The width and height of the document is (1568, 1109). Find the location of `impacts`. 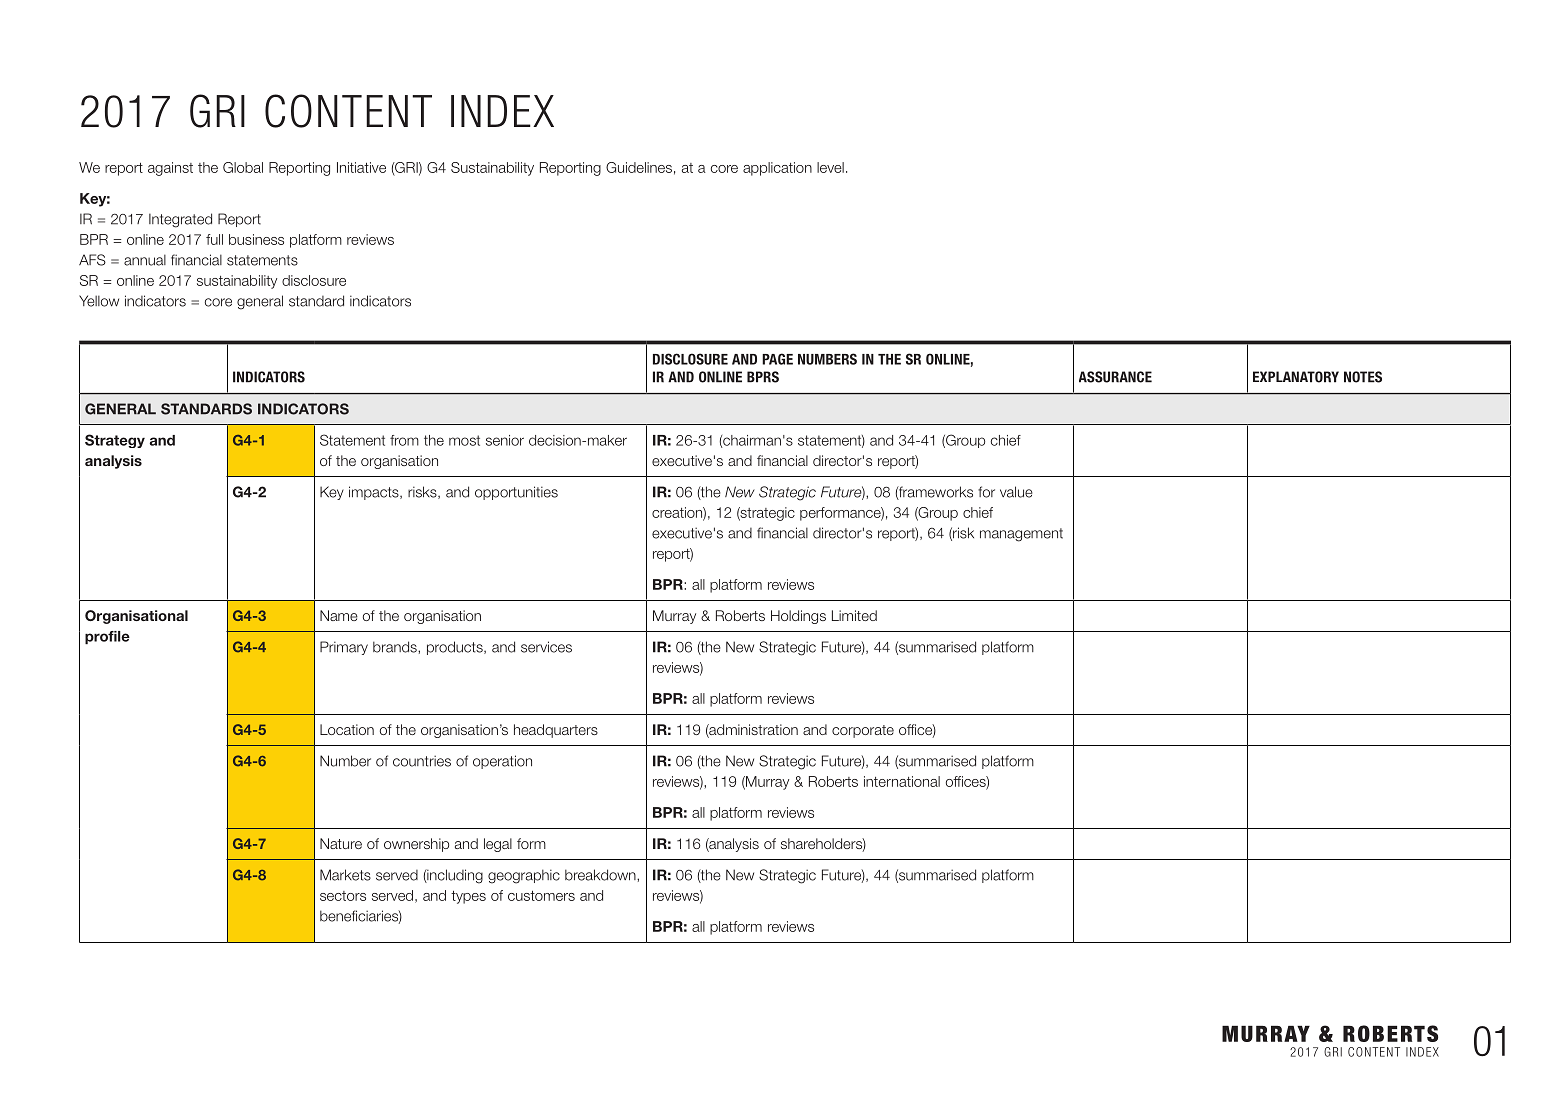

impacts is located at coordinates (375, 493).
